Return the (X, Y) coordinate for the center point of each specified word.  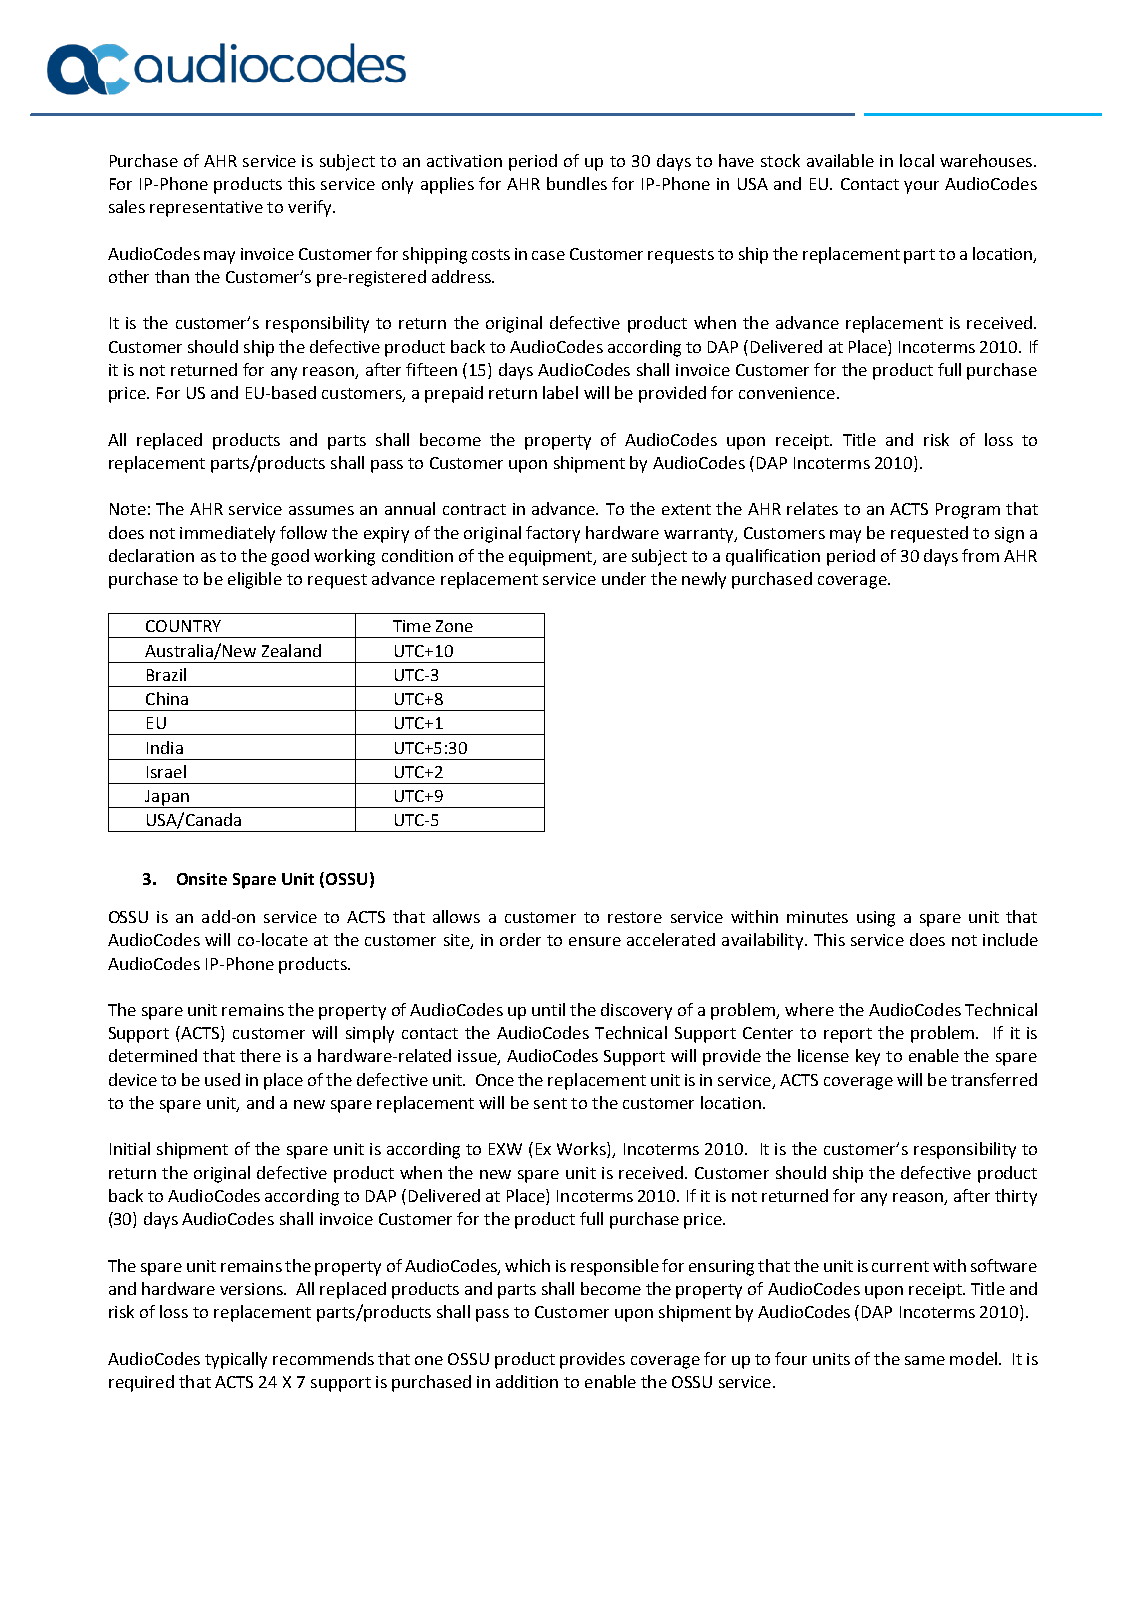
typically (236, 1360)
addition (527, 1381)
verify (311, 208)
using (876, 919)
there (260, 1055)
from (980, 555)
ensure (595, 941)
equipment (552, 558)
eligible (255, 580)
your (921, 187)
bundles (577, 183)
